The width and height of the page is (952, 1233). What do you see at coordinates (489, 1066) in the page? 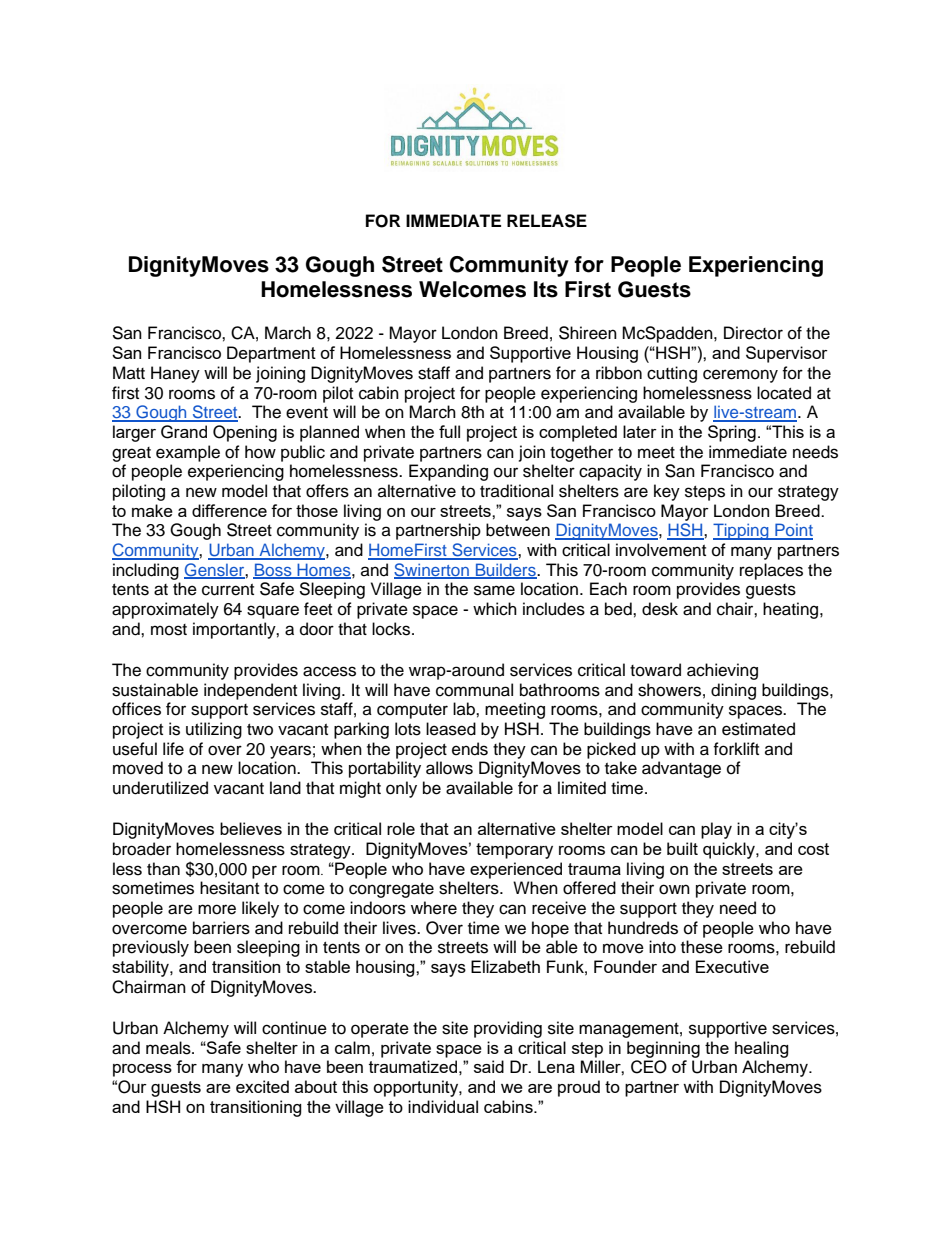
I see `said` at bounding box center [489, 1066].
